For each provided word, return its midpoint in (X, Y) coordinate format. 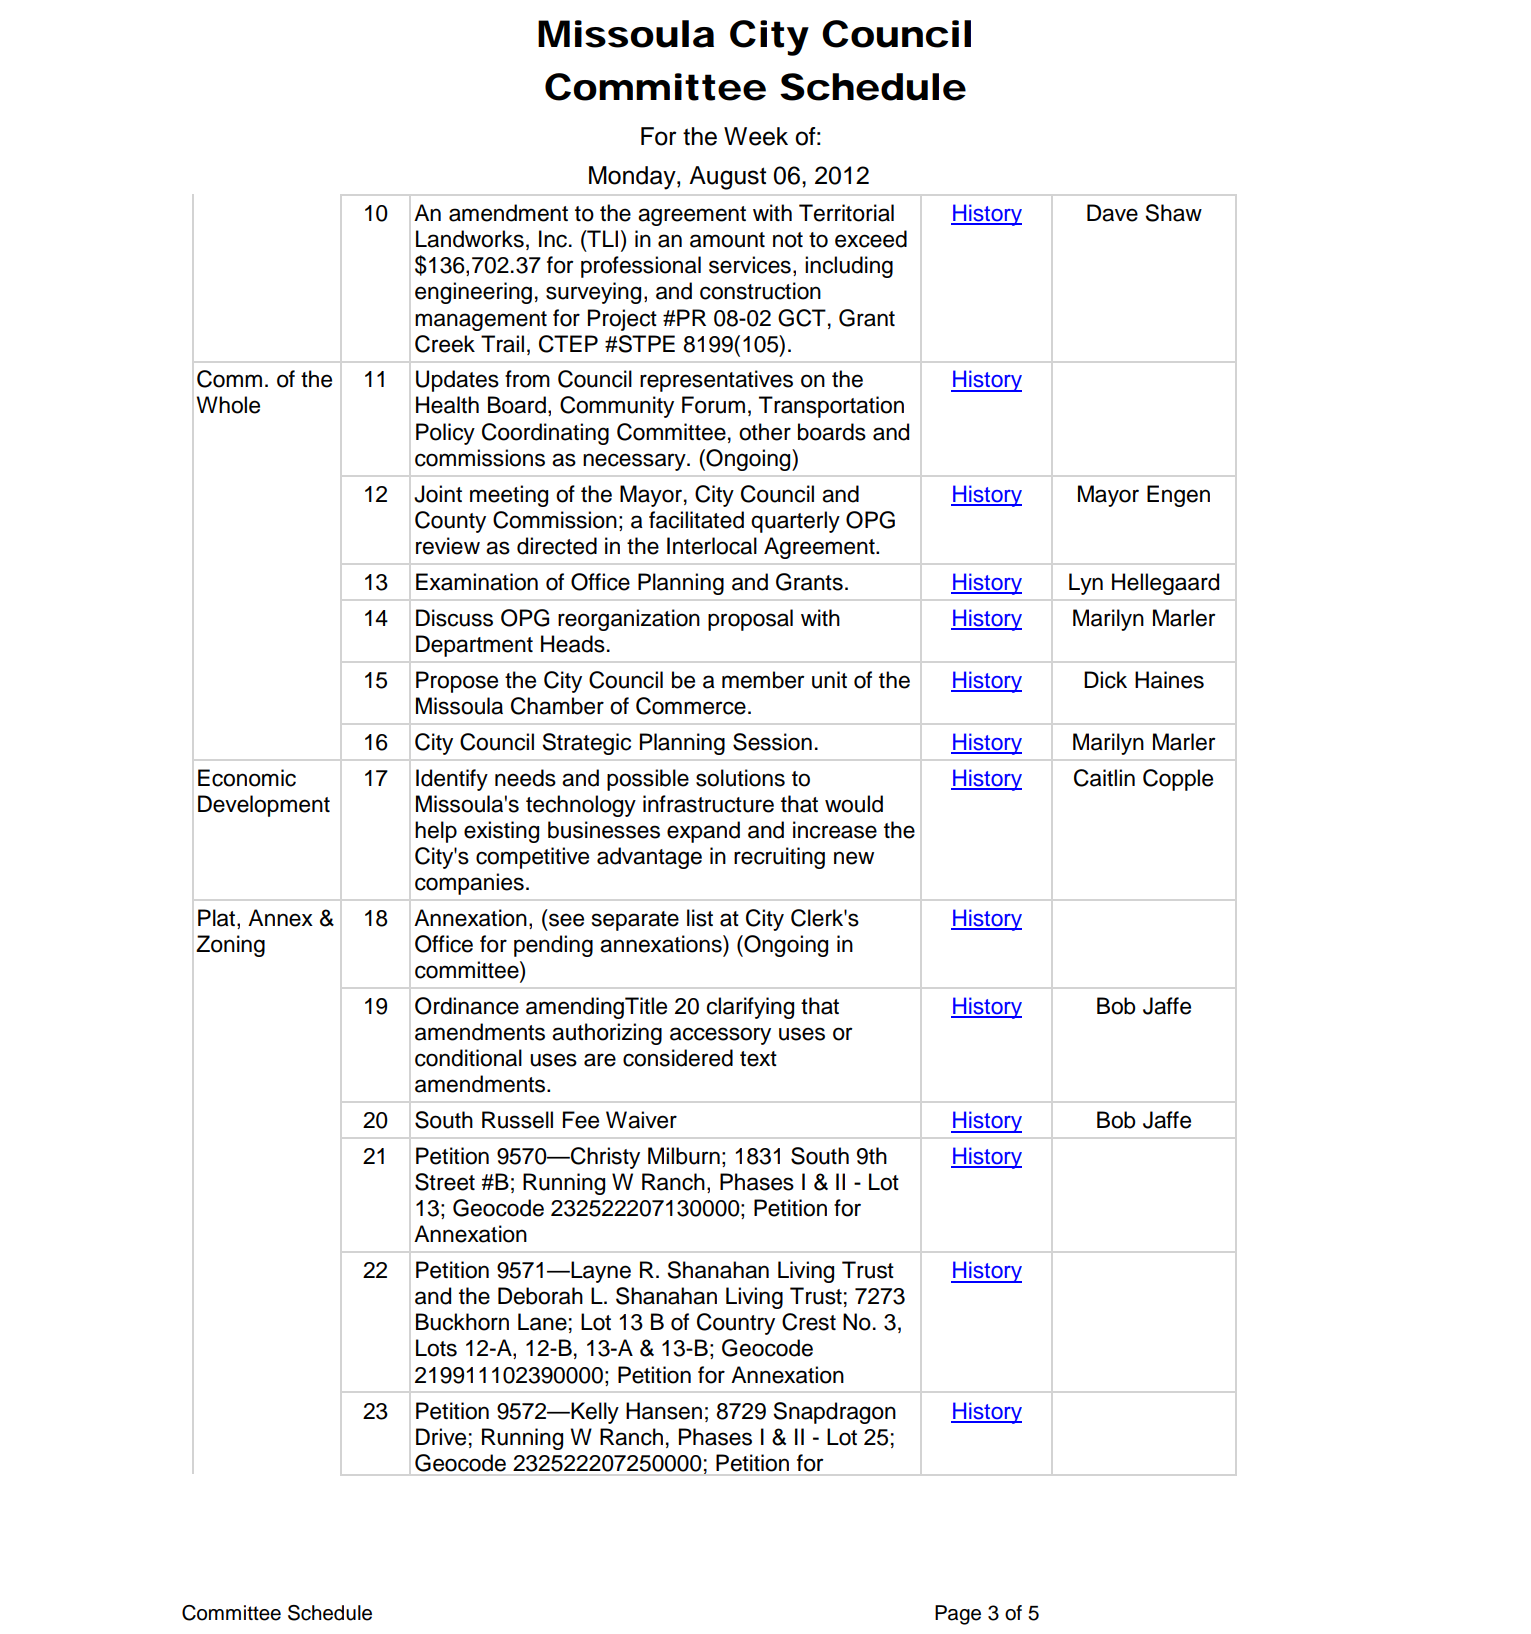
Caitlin (1104, 778)
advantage (649, 858)
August (727, 178)
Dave (1112, 213)
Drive (441, 1437)
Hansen (664, 1411)
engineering (473, 293)
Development (264, 806)
